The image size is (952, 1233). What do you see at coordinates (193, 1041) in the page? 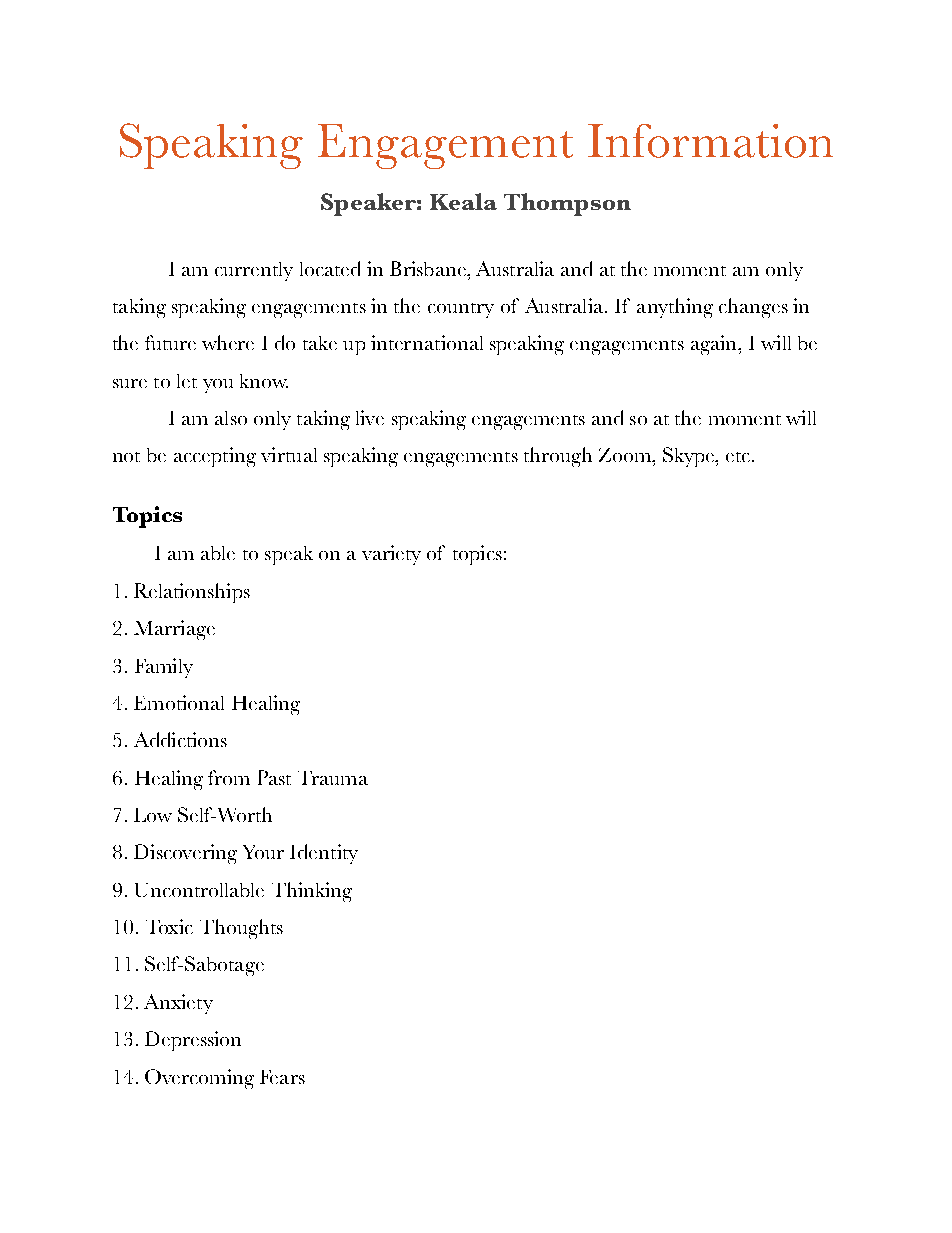
I see `Depression` at bounding box center [193, 1041].
